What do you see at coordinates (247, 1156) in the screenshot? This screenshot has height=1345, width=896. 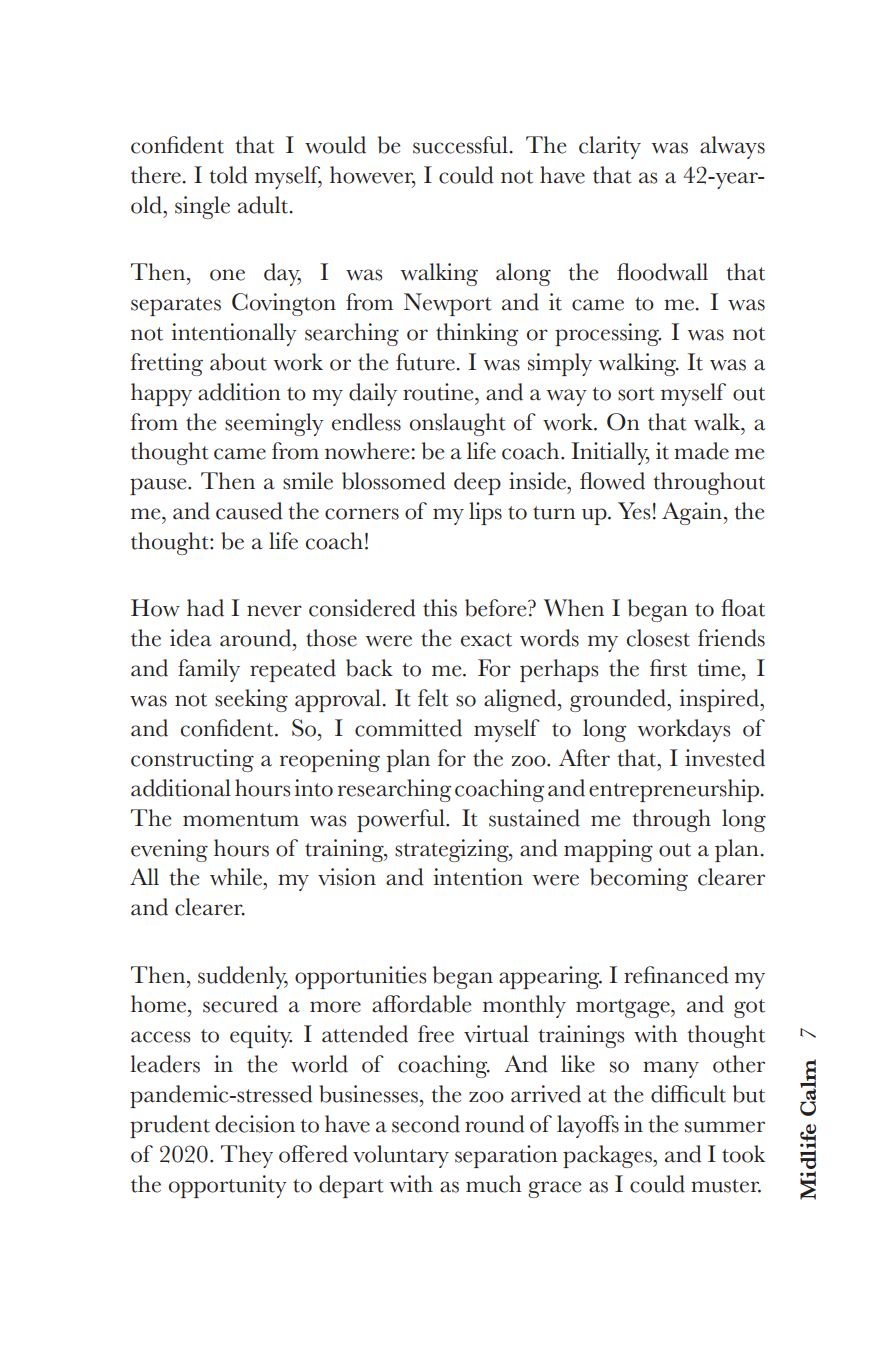 I see `They` at bounding box center [247, 1156].
